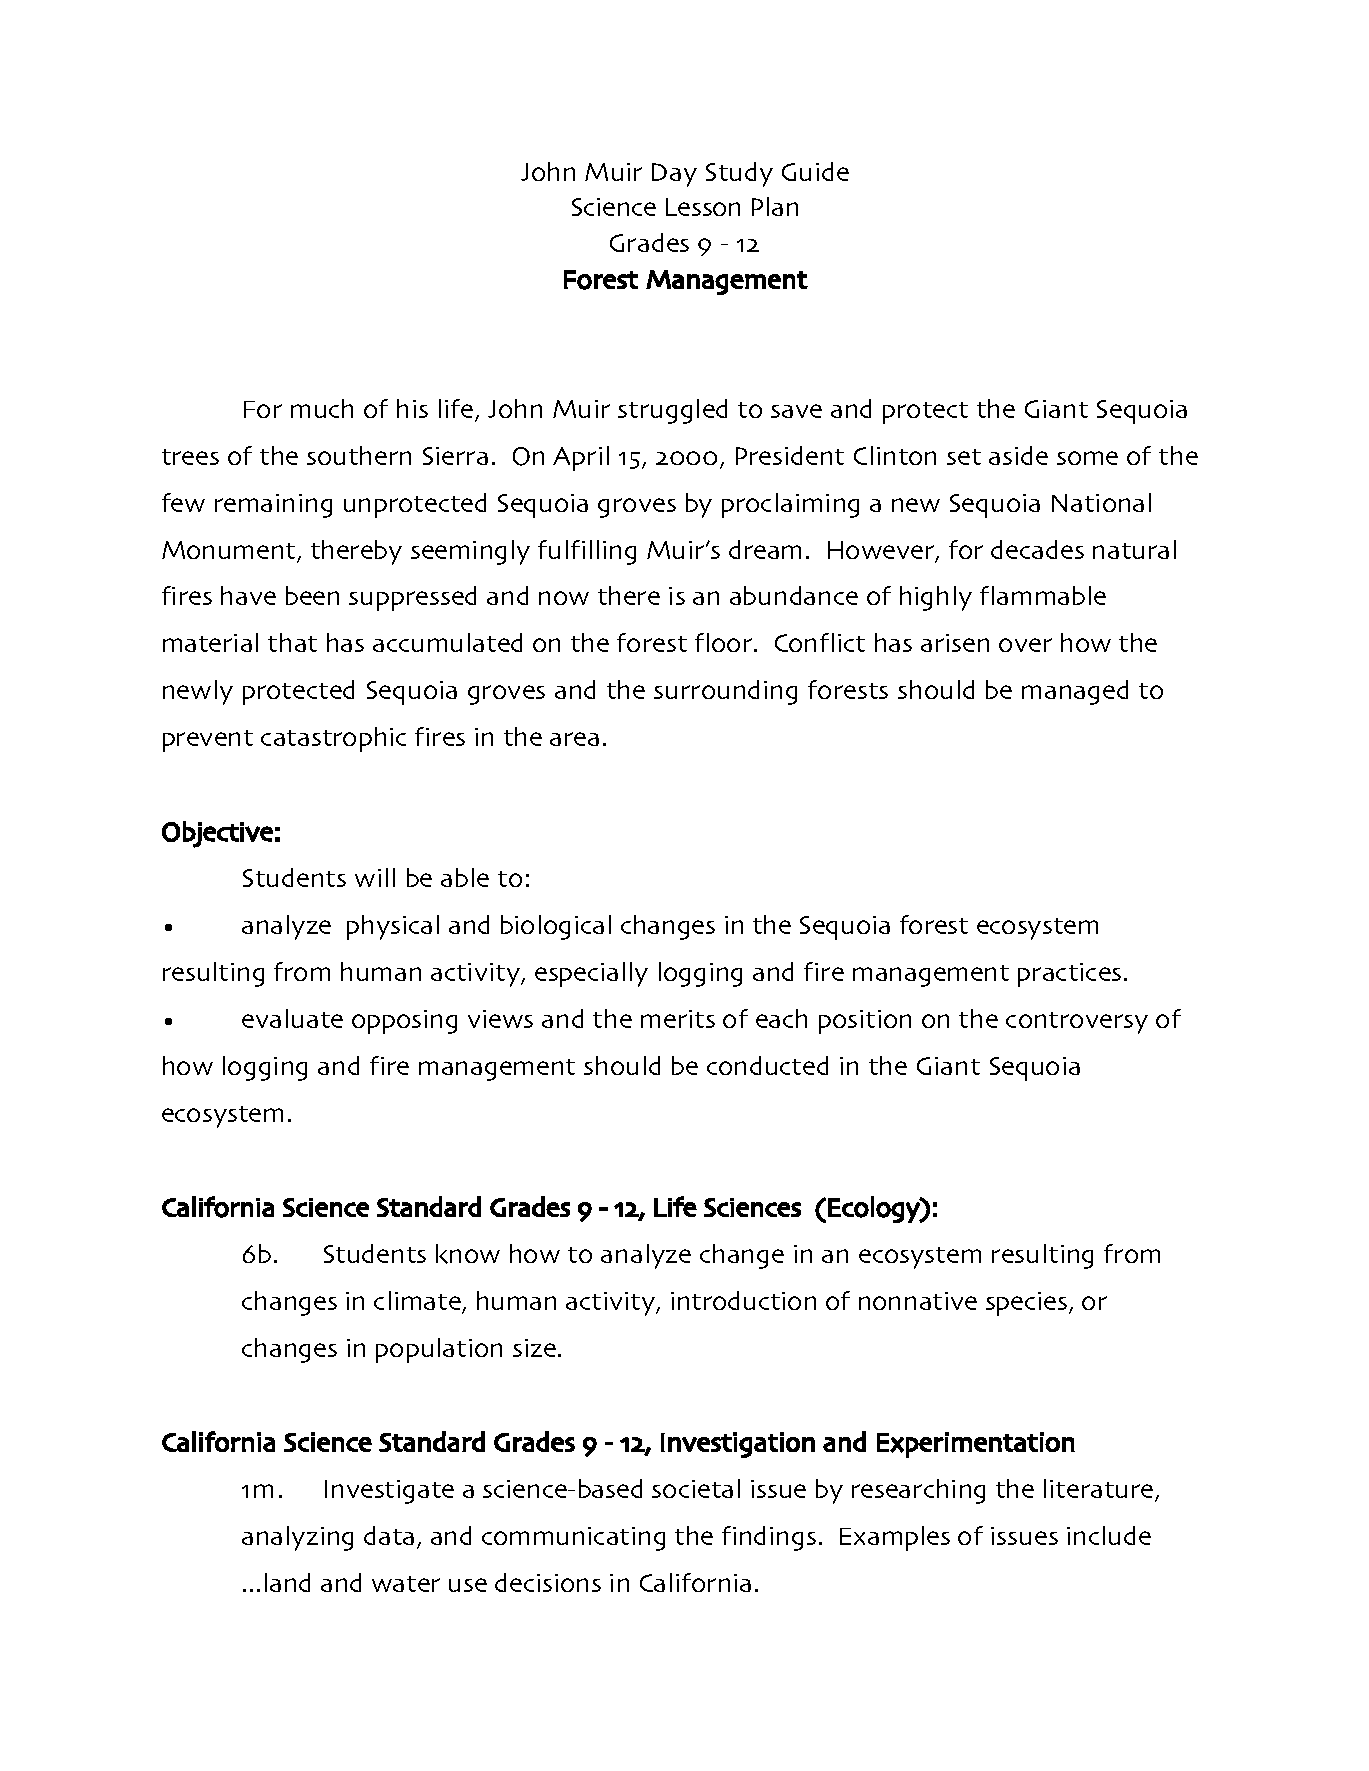 This page has width=1369, height=1771. I want to click on analyzing, so click(297, 1538).
